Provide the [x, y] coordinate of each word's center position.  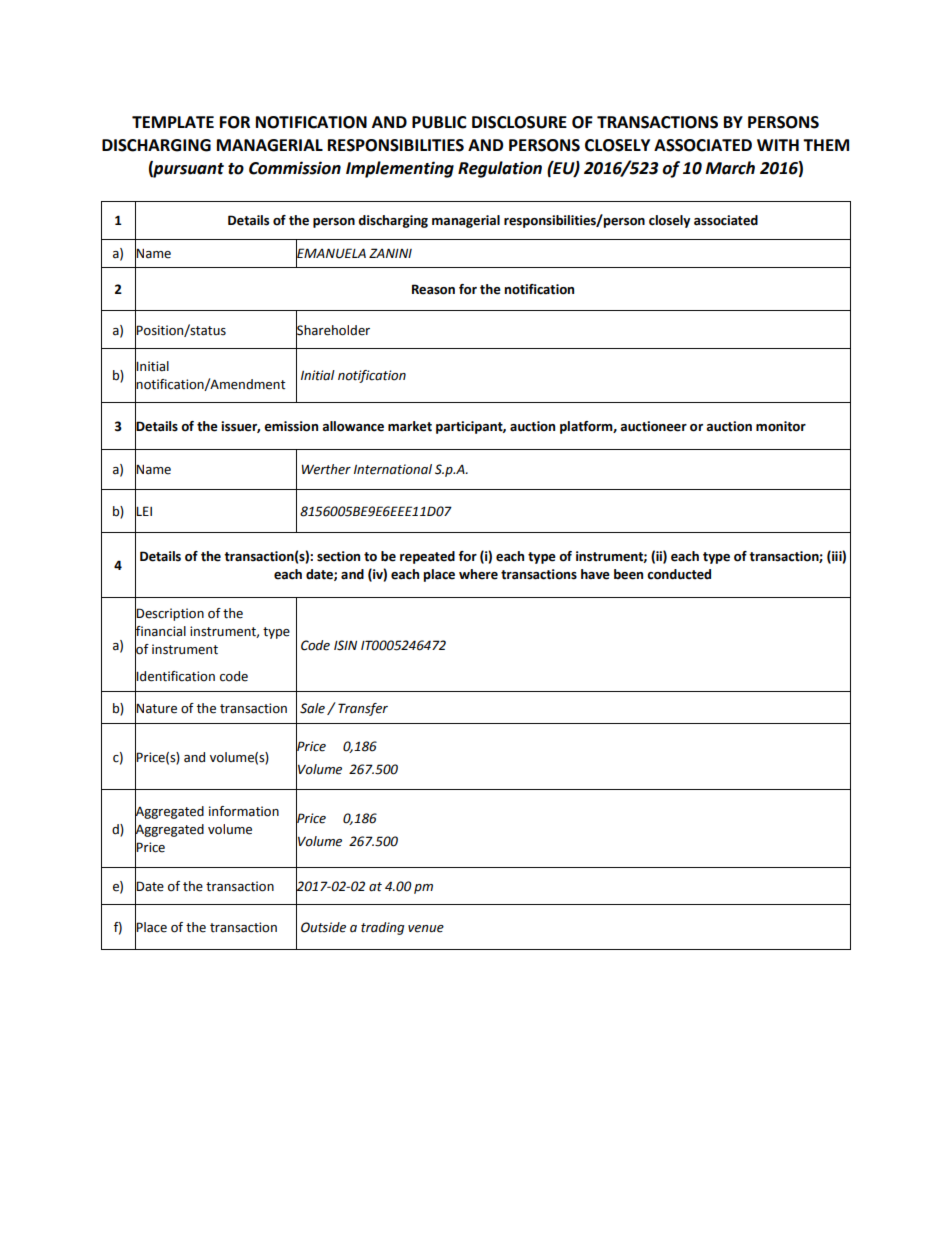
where [478, 574]
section [338, 556]
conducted [679, 574]
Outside [323, 927]
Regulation [500, 169]
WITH [778, 145]
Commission [295, 168]
